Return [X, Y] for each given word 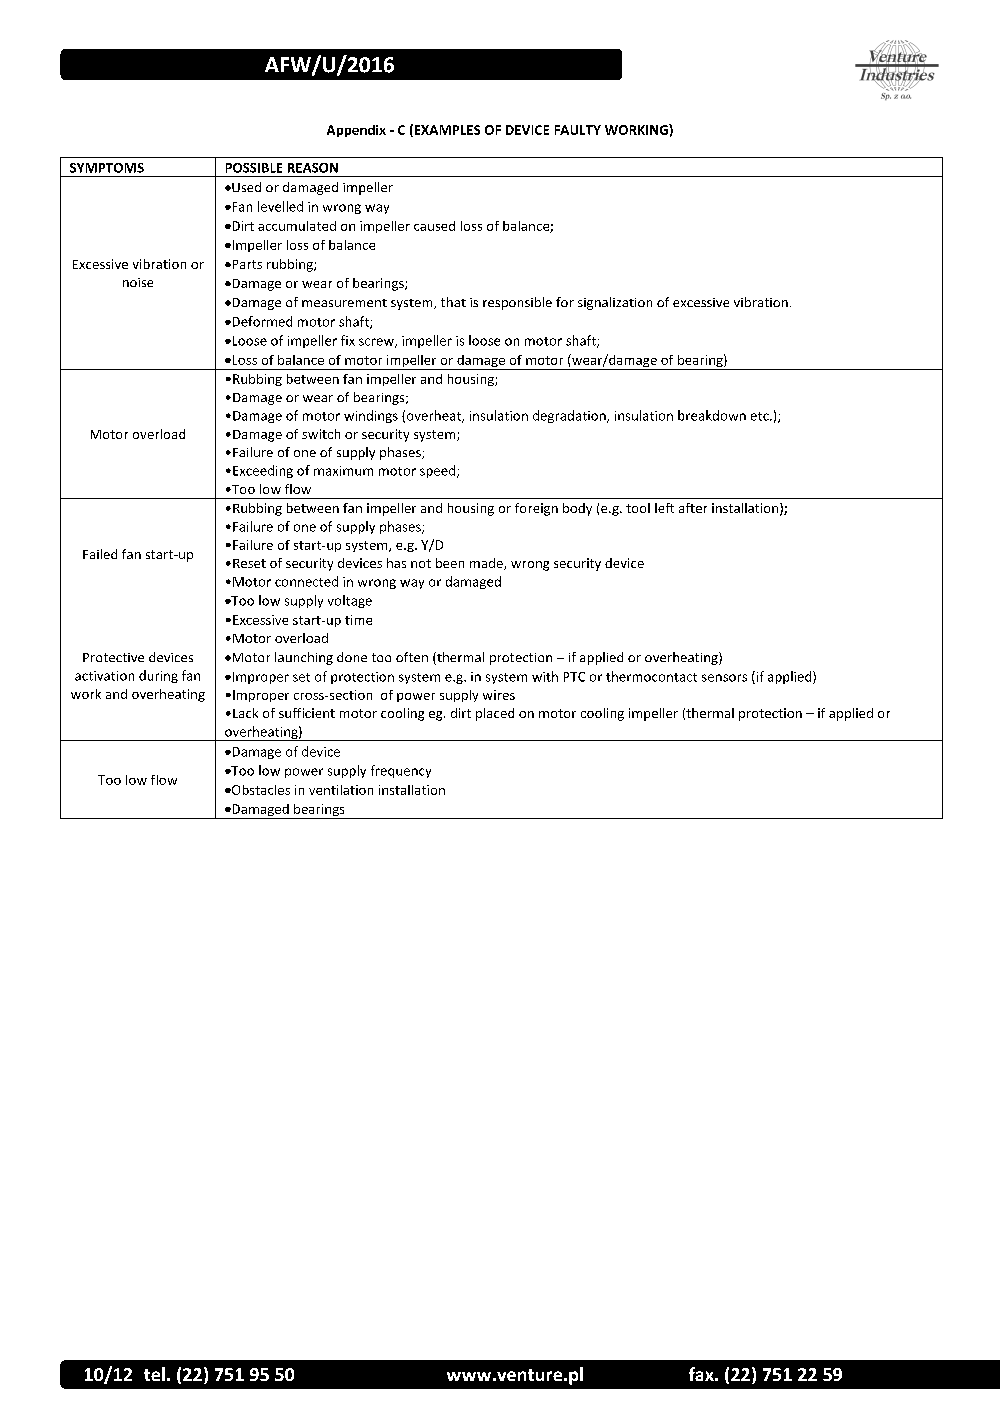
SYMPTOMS [107, 168]
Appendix [356, 131]
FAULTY [578, 130]
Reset [249, 563]
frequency [401, 771]
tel [154, 1374]
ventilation [341, 790]
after [693, 508]
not [421, 563]
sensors [724, 678]
